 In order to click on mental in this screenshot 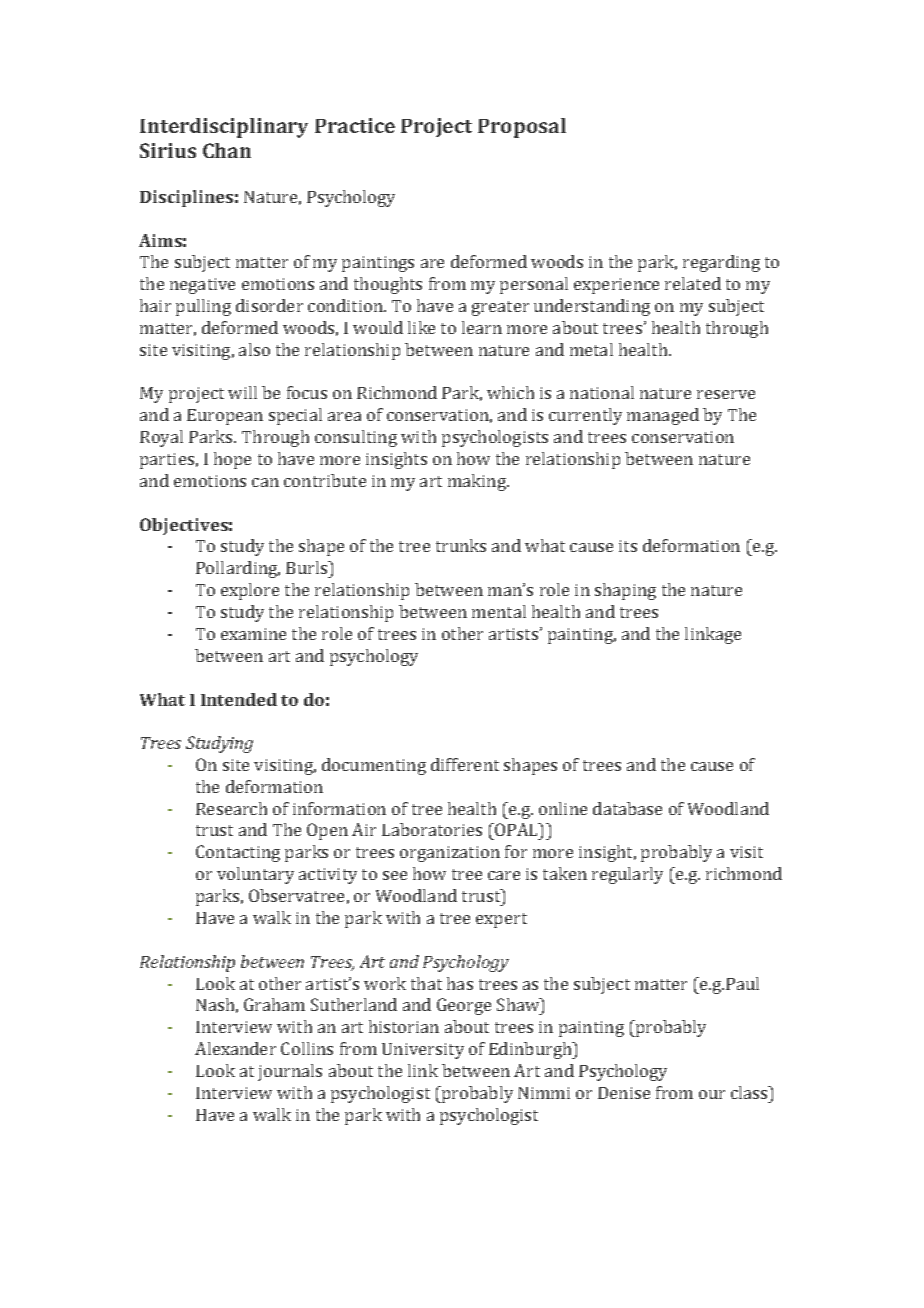, I will do `click(499, 611)`.
